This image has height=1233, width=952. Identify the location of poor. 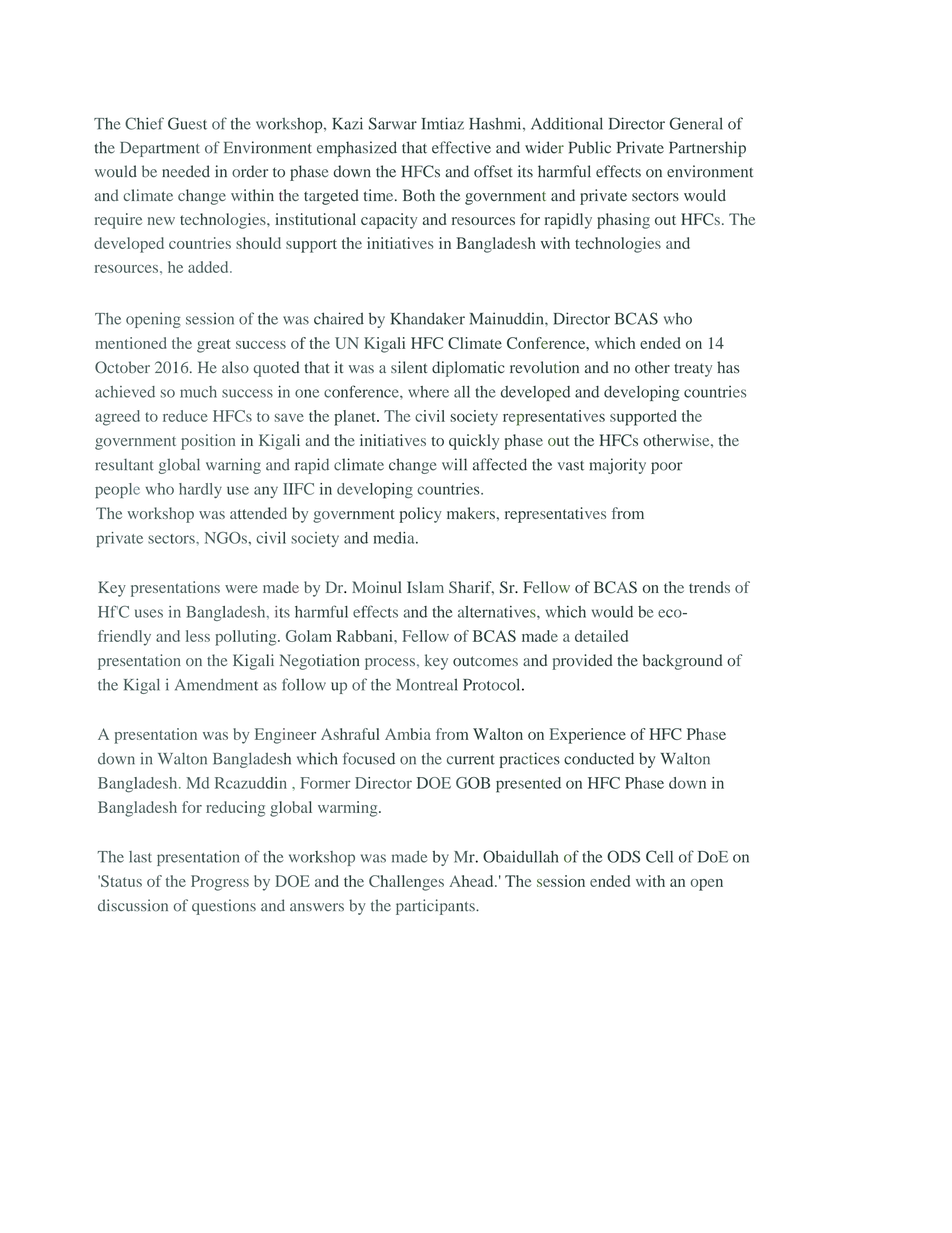
(667, 468).
